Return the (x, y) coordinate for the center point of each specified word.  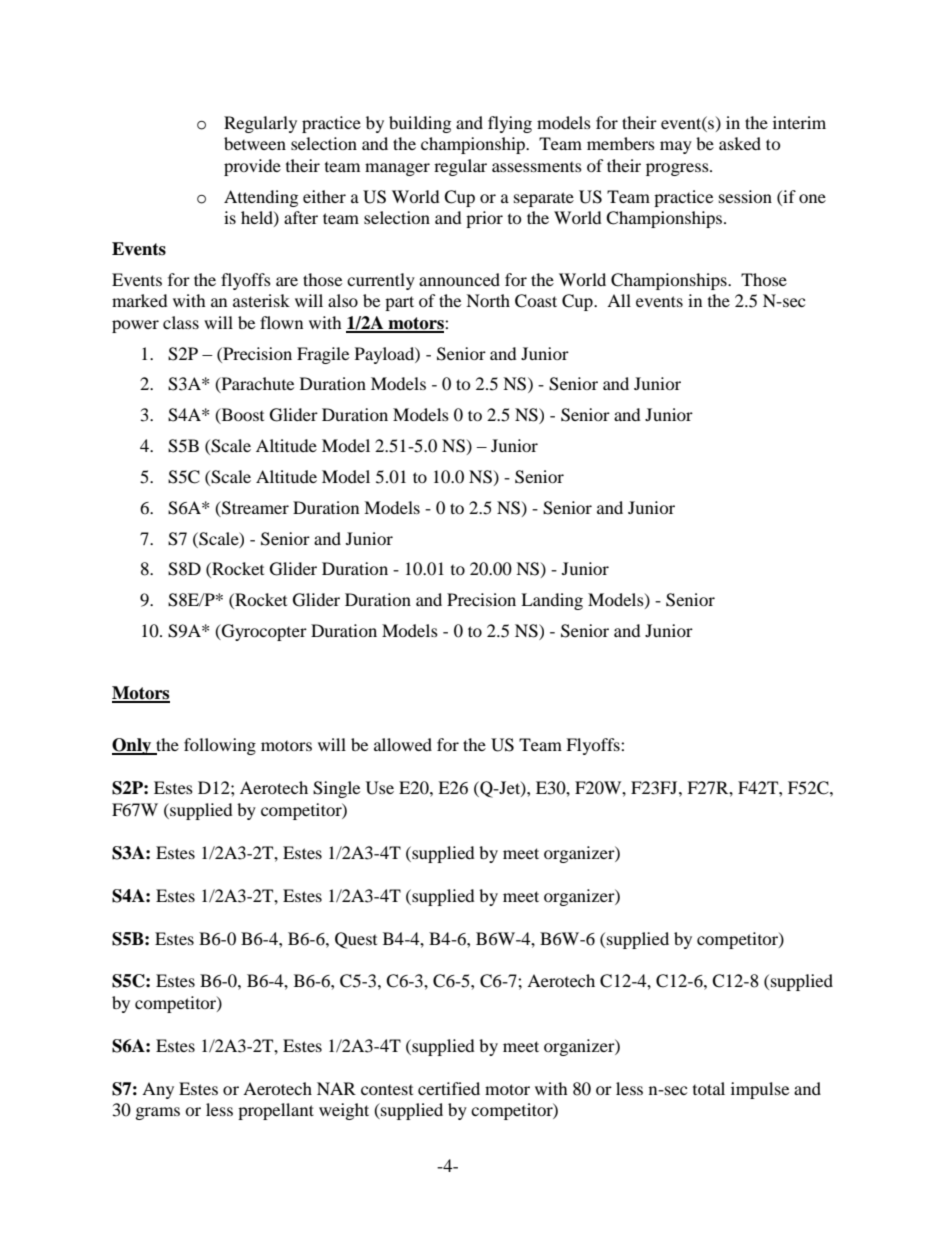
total (709, 1088)
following (220, 746)
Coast (536, 301)
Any (158, 1090)
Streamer (254, 509)
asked (740, 143)
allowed (403, 744)
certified (449, 1088)
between (255, 143)
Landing (552, 601)
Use (380, 788)
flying (510, 124)
